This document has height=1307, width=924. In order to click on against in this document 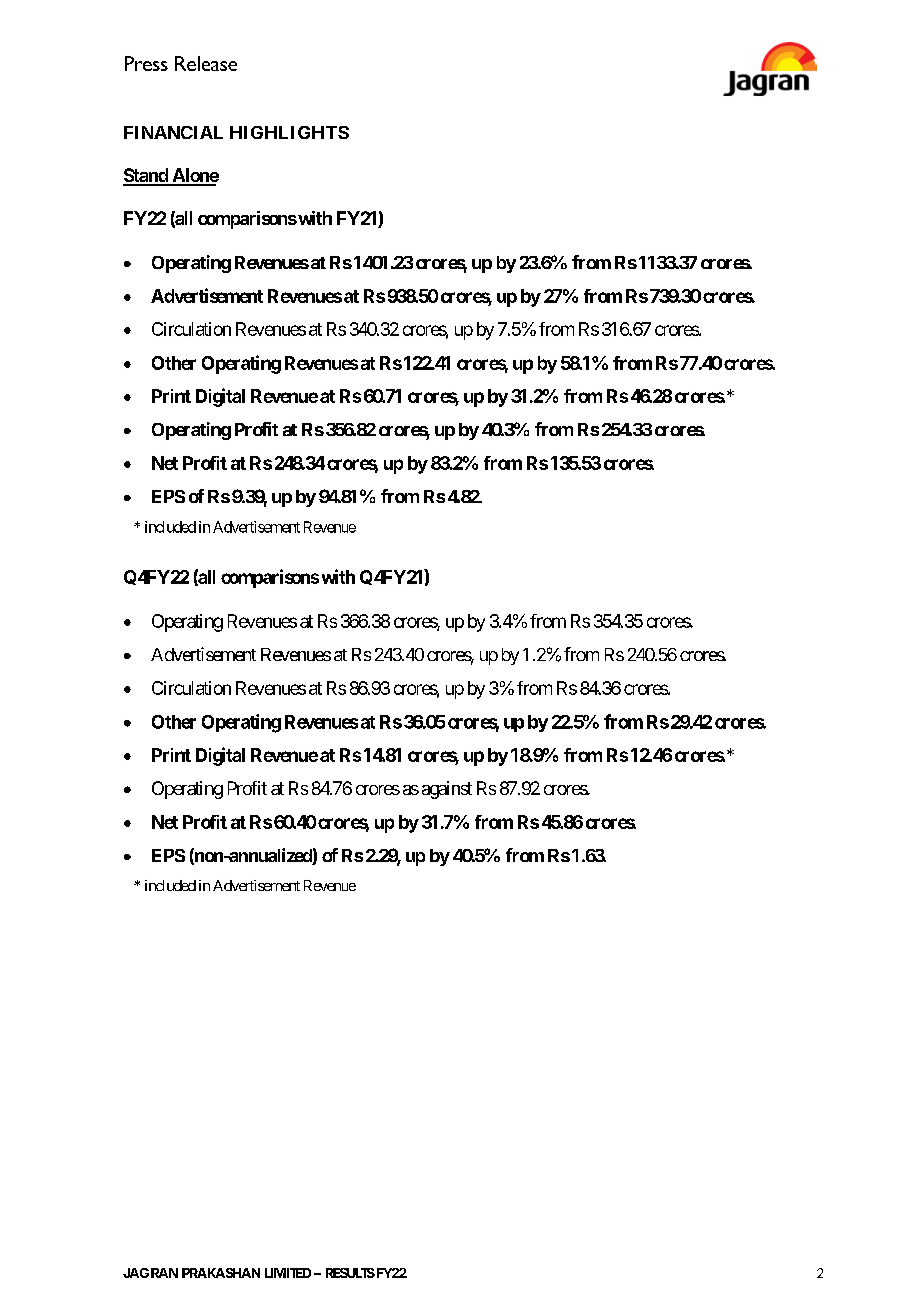, I will do `click(447, 790)`.
